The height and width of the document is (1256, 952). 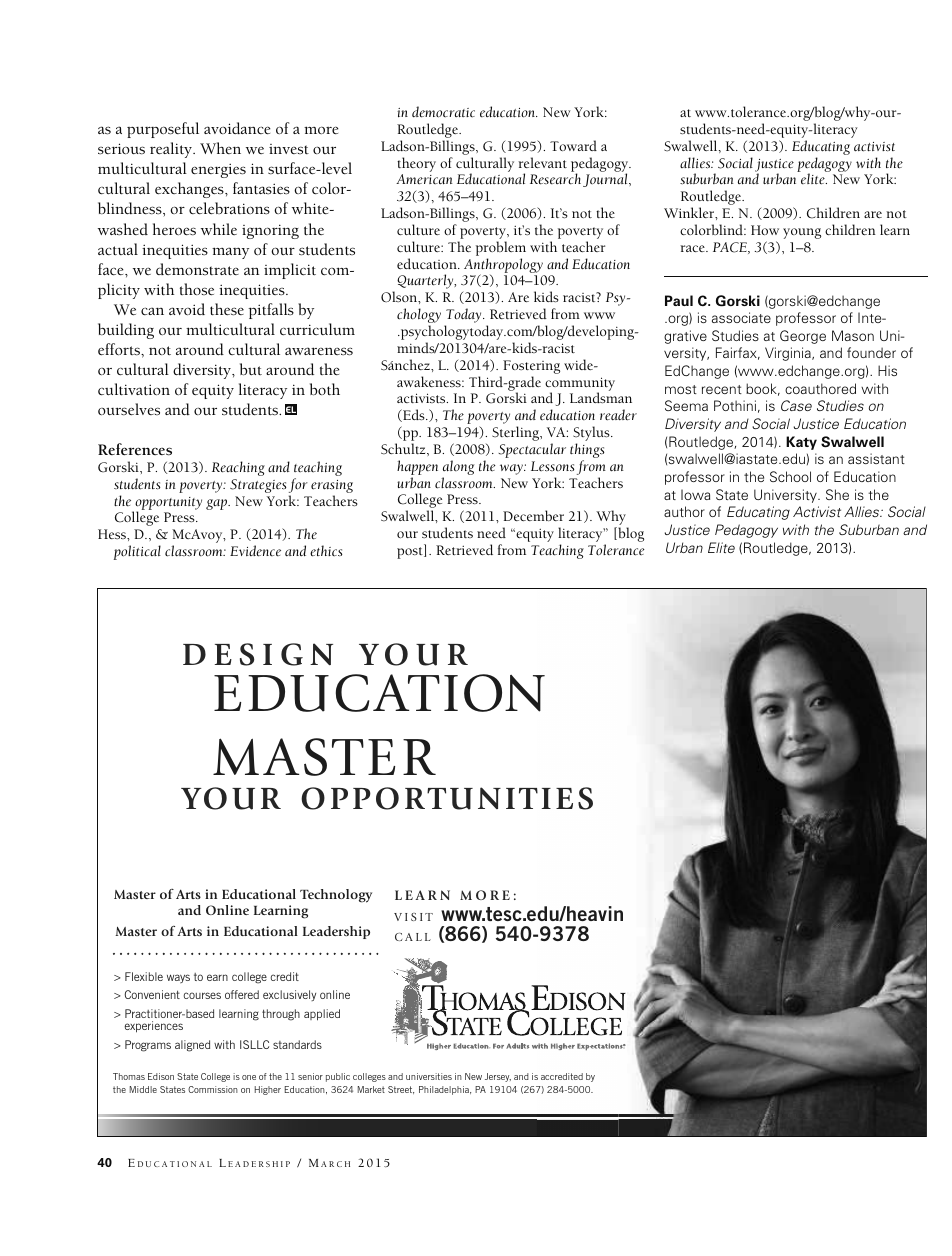 What do you see at coordinates (542, 162) in the document?
I see `relevant` at bounding box center [542, 162].
